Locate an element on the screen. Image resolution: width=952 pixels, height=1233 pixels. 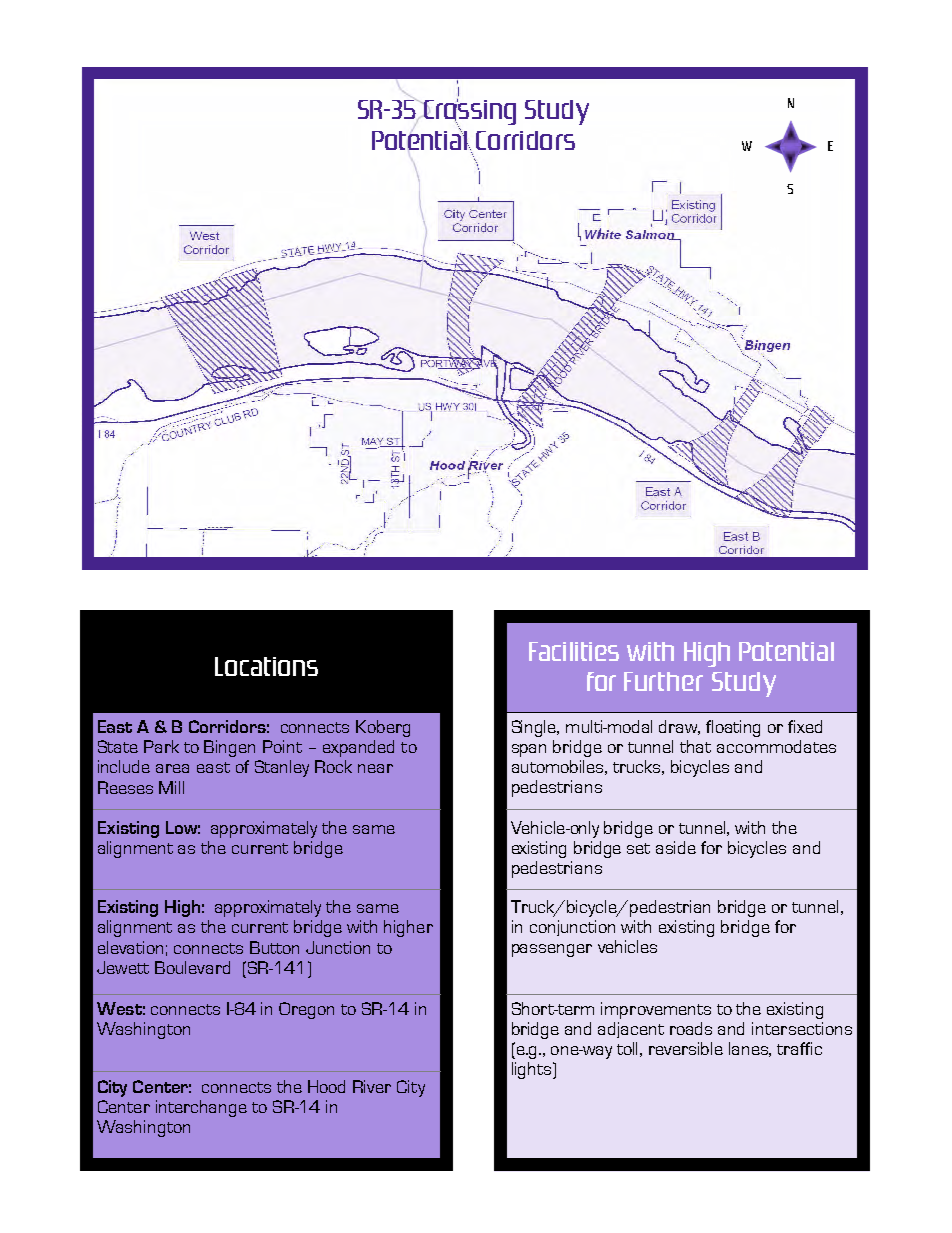
Facilities is located at coordinates (574, 651).
